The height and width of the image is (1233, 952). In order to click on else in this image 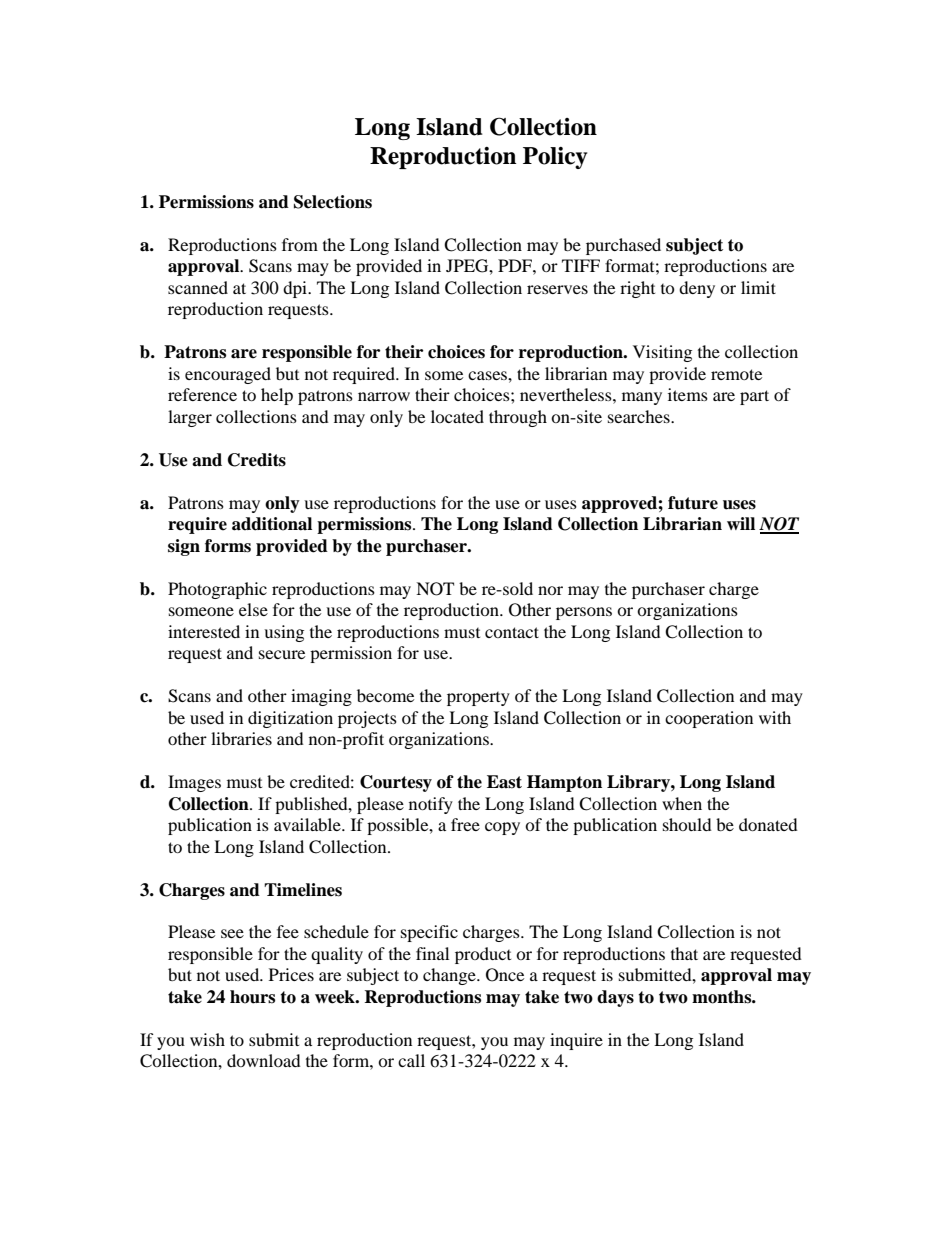, I will do `click(253, 609)`.
